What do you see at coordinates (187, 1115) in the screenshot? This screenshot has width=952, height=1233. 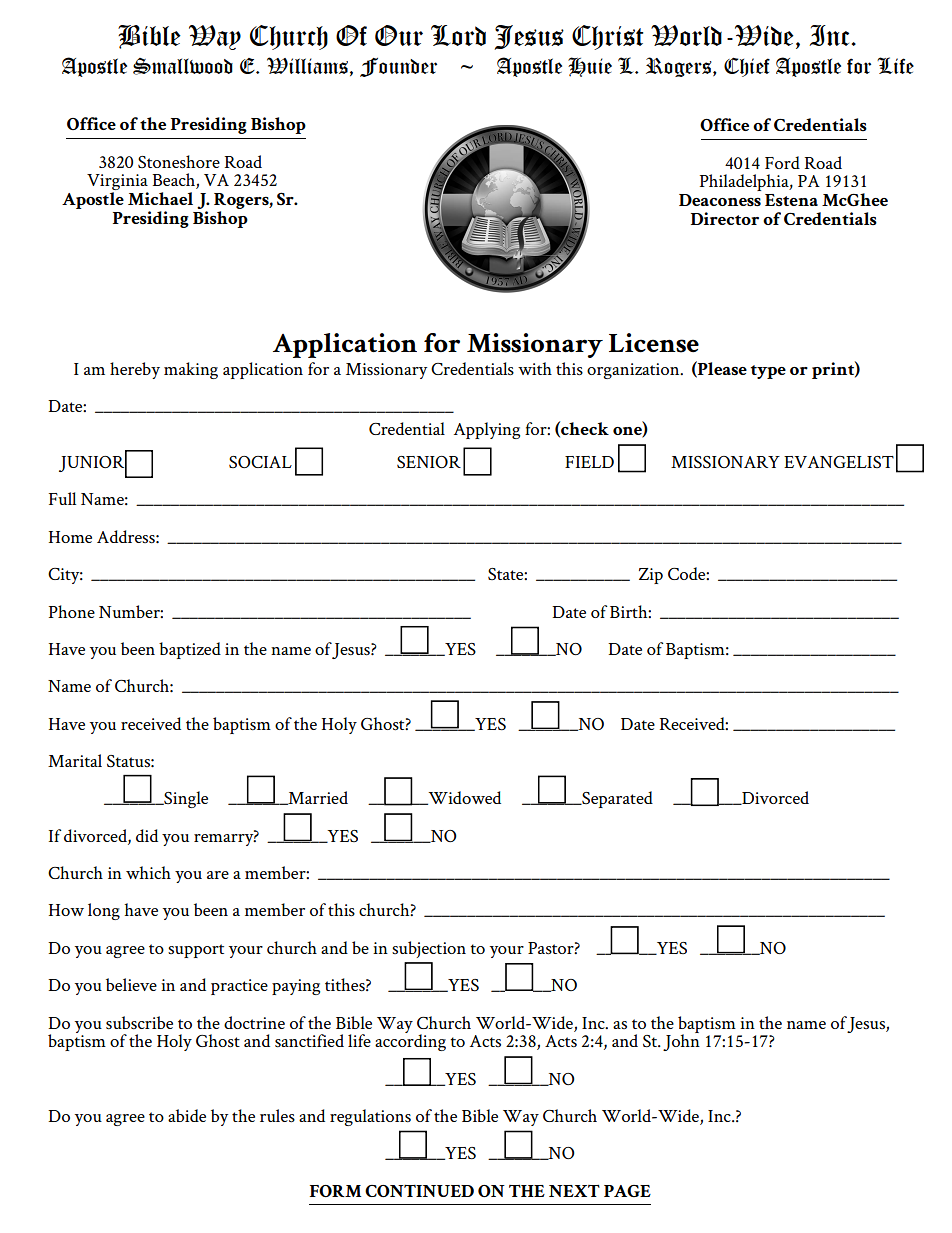 I see `abide` at bounding box center [187, 1115].
